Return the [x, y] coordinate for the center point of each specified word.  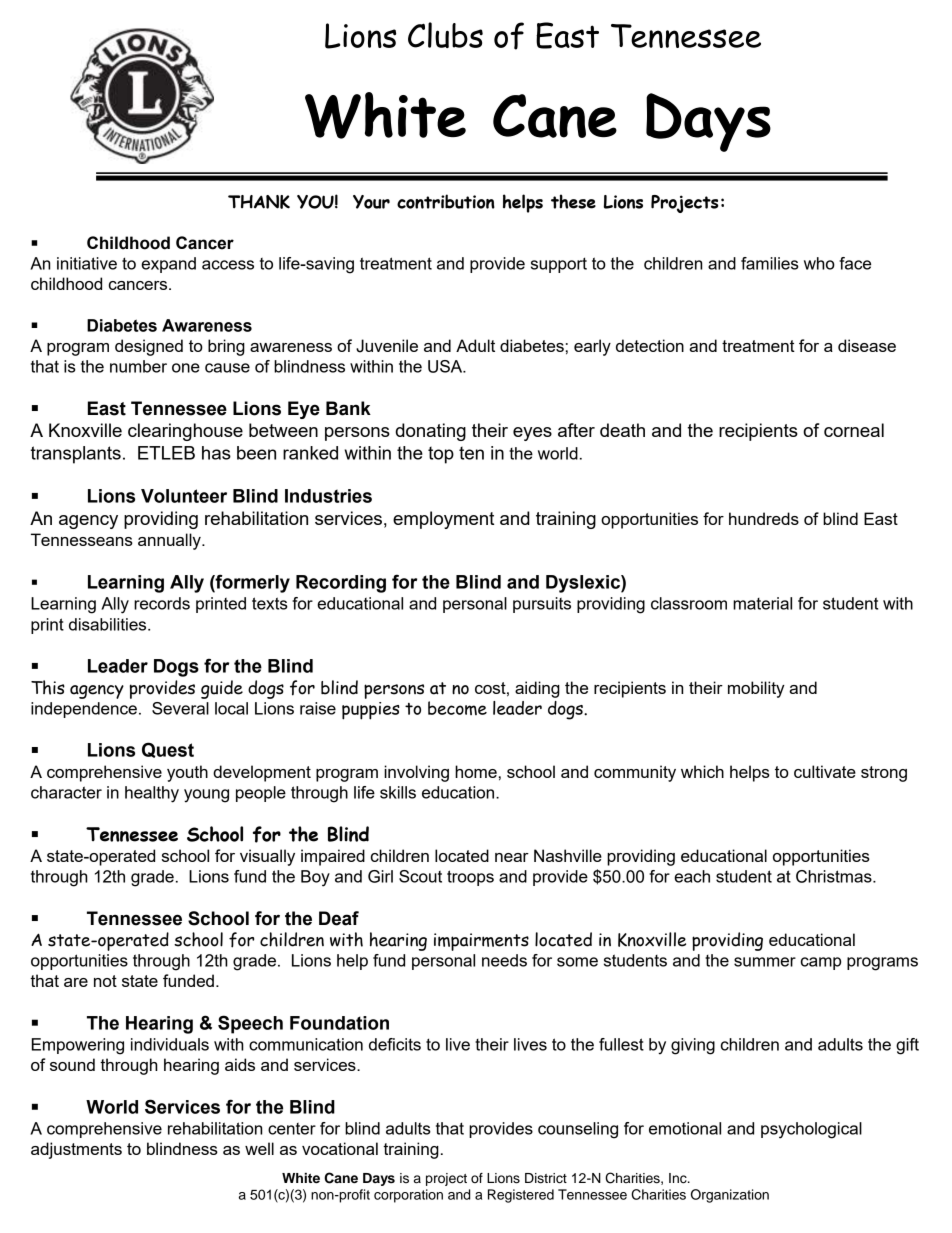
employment [443, 520]
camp [821, 963]
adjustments [76, 1150]
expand [168, 265]
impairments [481, 942]
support [559, 265]
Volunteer [184, 496]
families [770, 263]
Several [180, 708]
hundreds [764, 518]
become [457, 708]
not [105, 981]
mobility [756, 689]
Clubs [445, 35]
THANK [259, 202]
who [819, 263]
